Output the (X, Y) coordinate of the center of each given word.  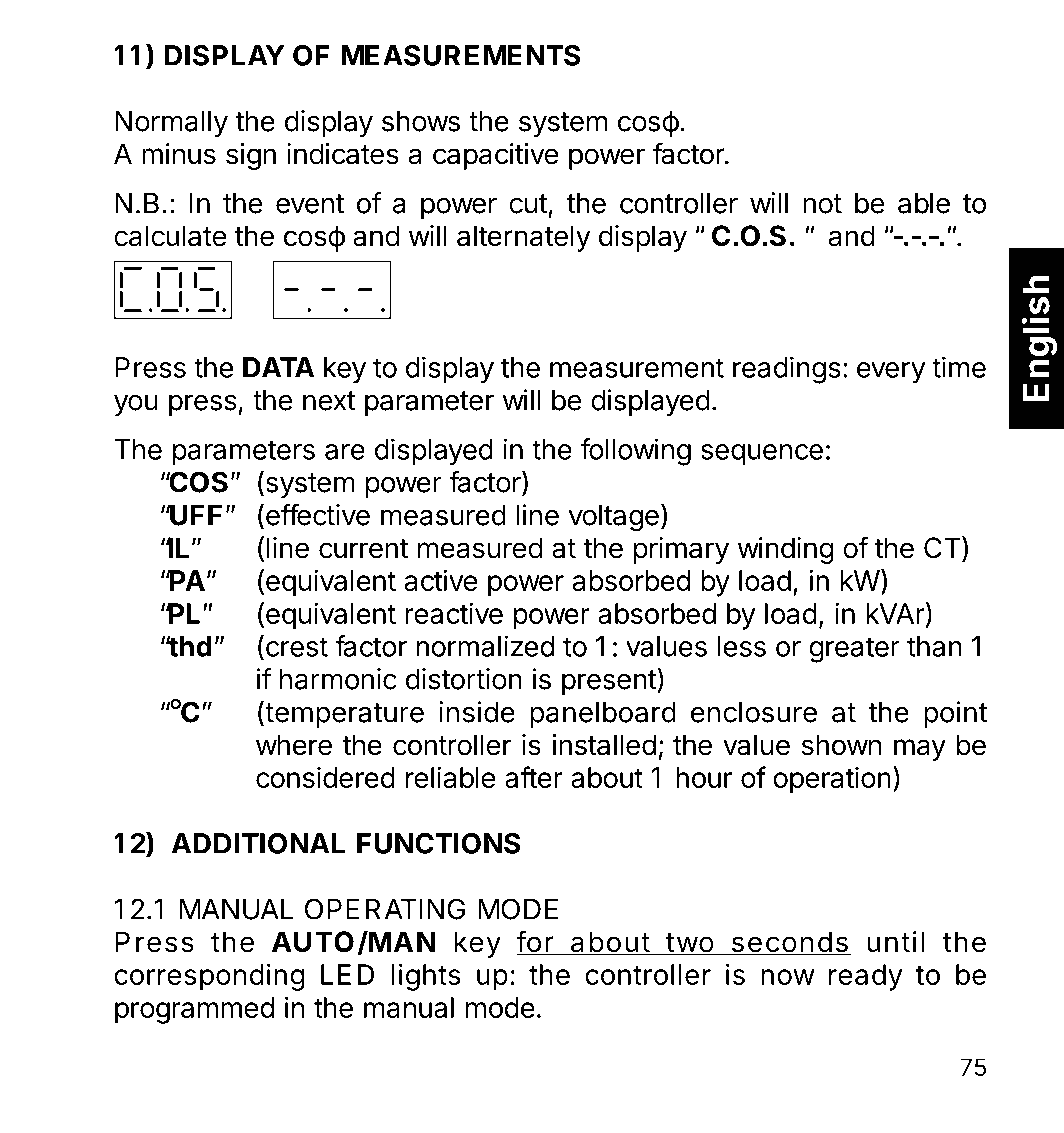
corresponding (209, 977)
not (822, 204)
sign (251, 156)
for (535, 942)
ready (866, 977)
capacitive (496, 156)
